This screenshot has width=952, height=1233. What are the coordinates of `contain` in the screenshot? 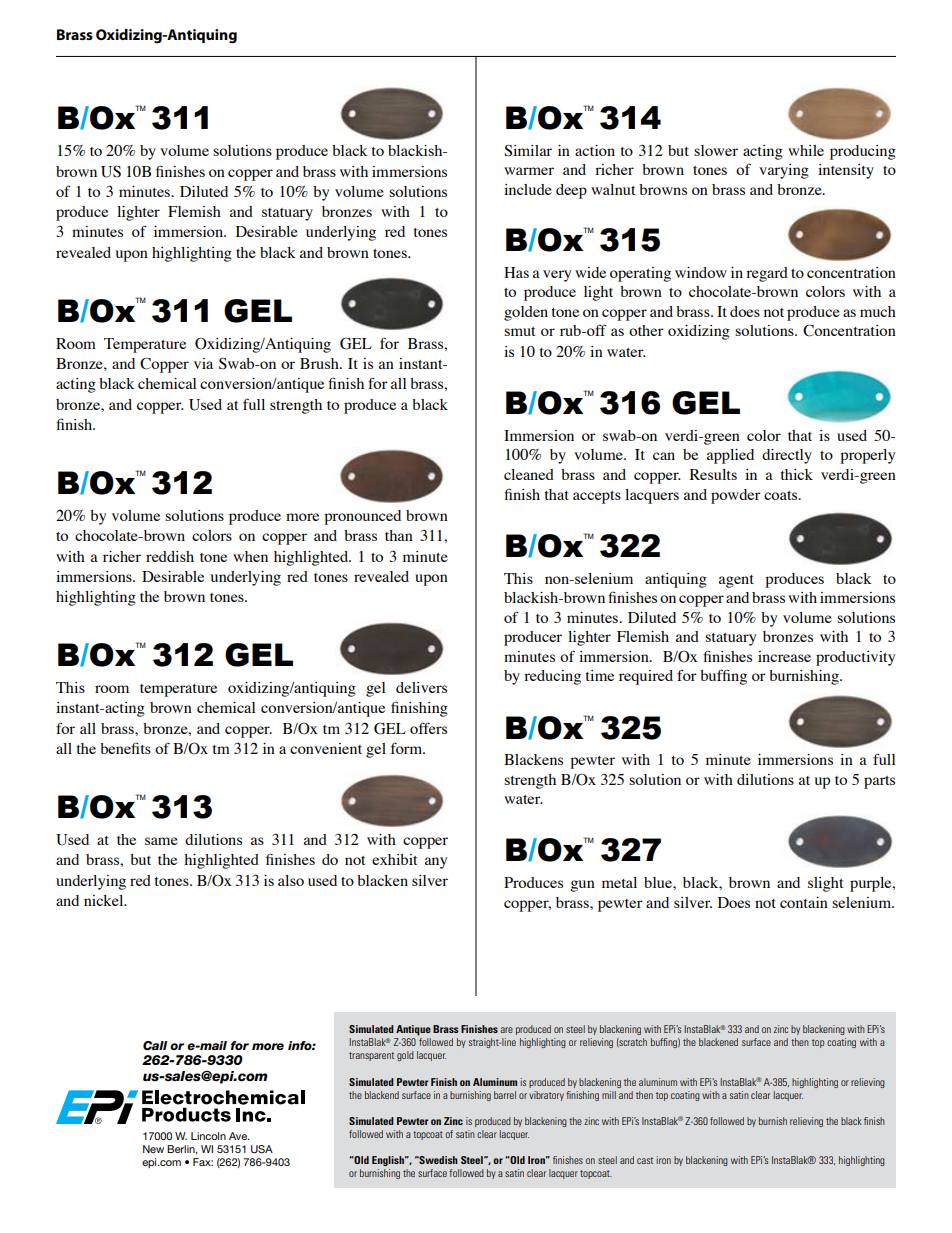 It's located at (804, 902).
